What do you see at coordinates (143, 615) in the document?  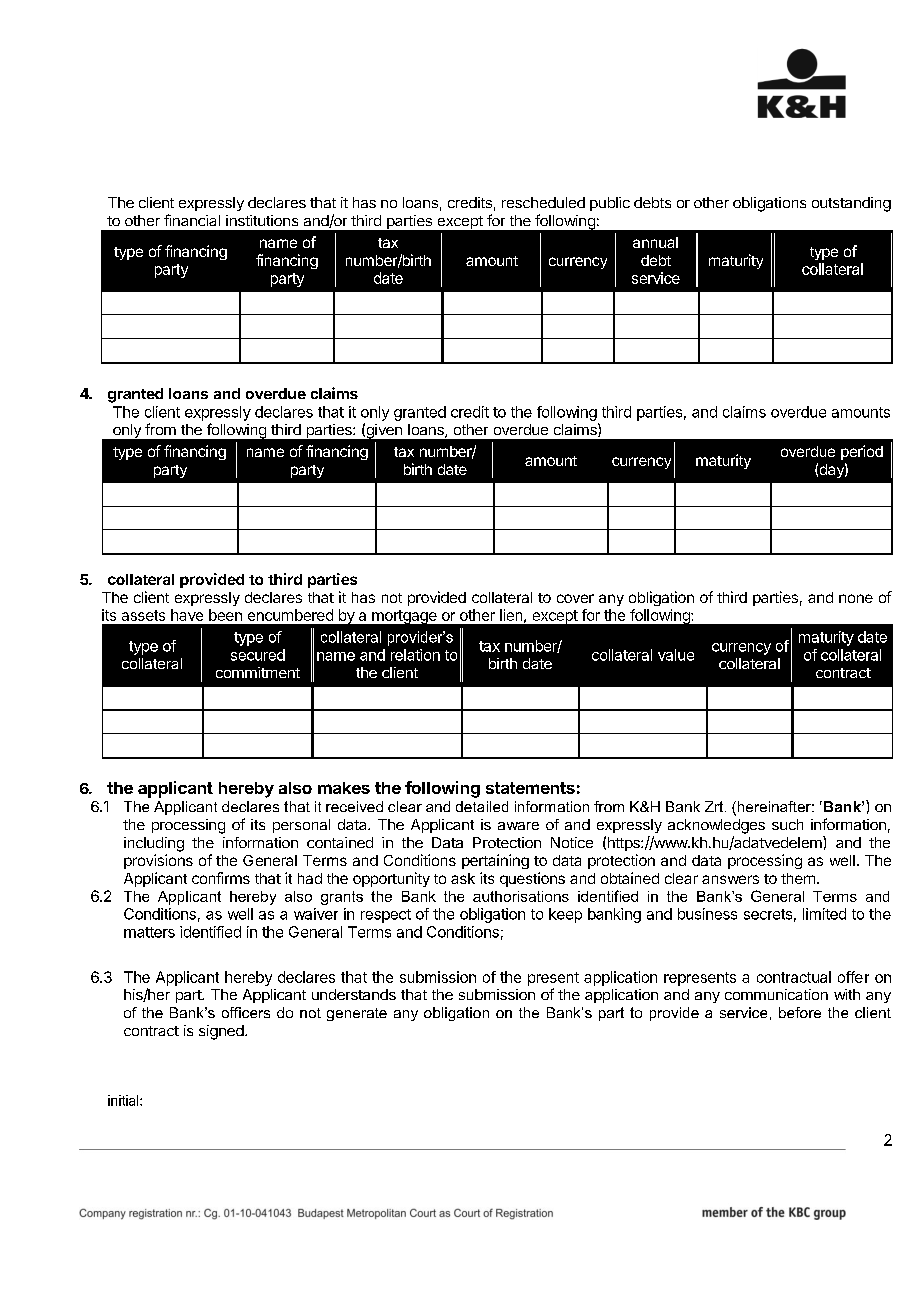 I see `assets` at bounding box center [143, 615].
